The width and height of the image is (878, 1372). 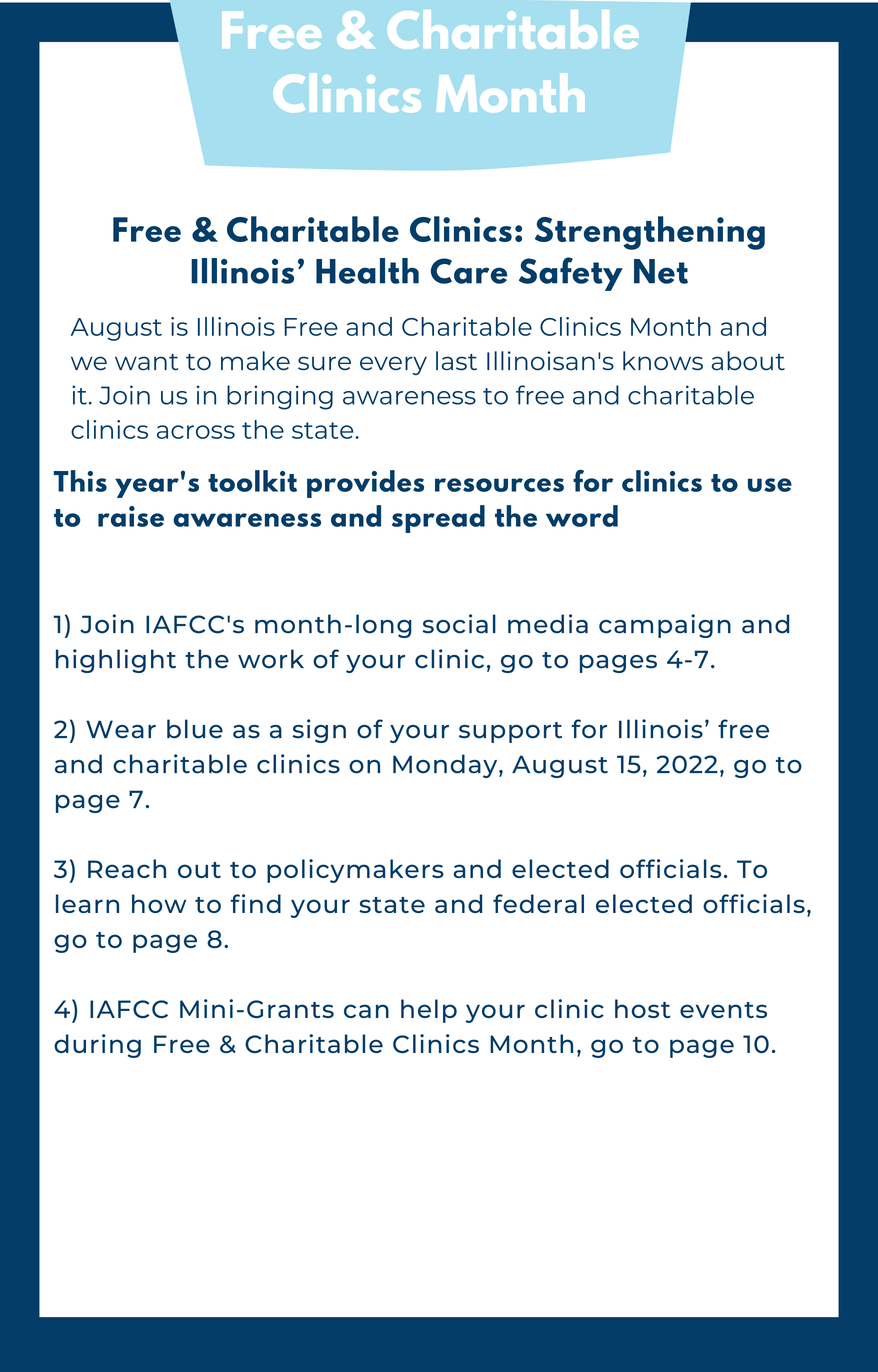 I want to click on Care, so click(x=469, y=271).
